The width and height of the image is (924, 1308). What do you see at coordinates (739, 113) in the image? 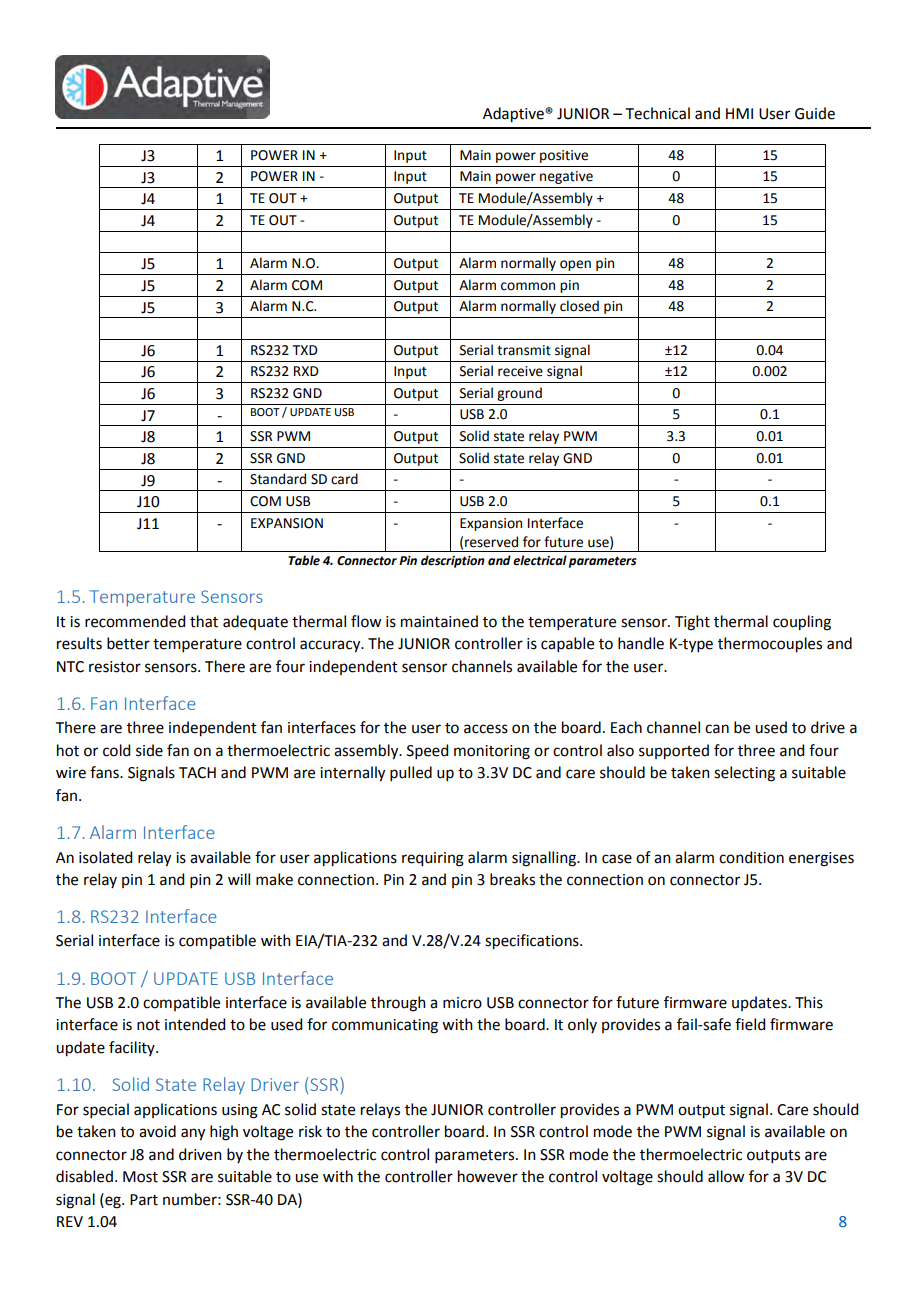
I see `HMI` at bounding box center [739, 113].
